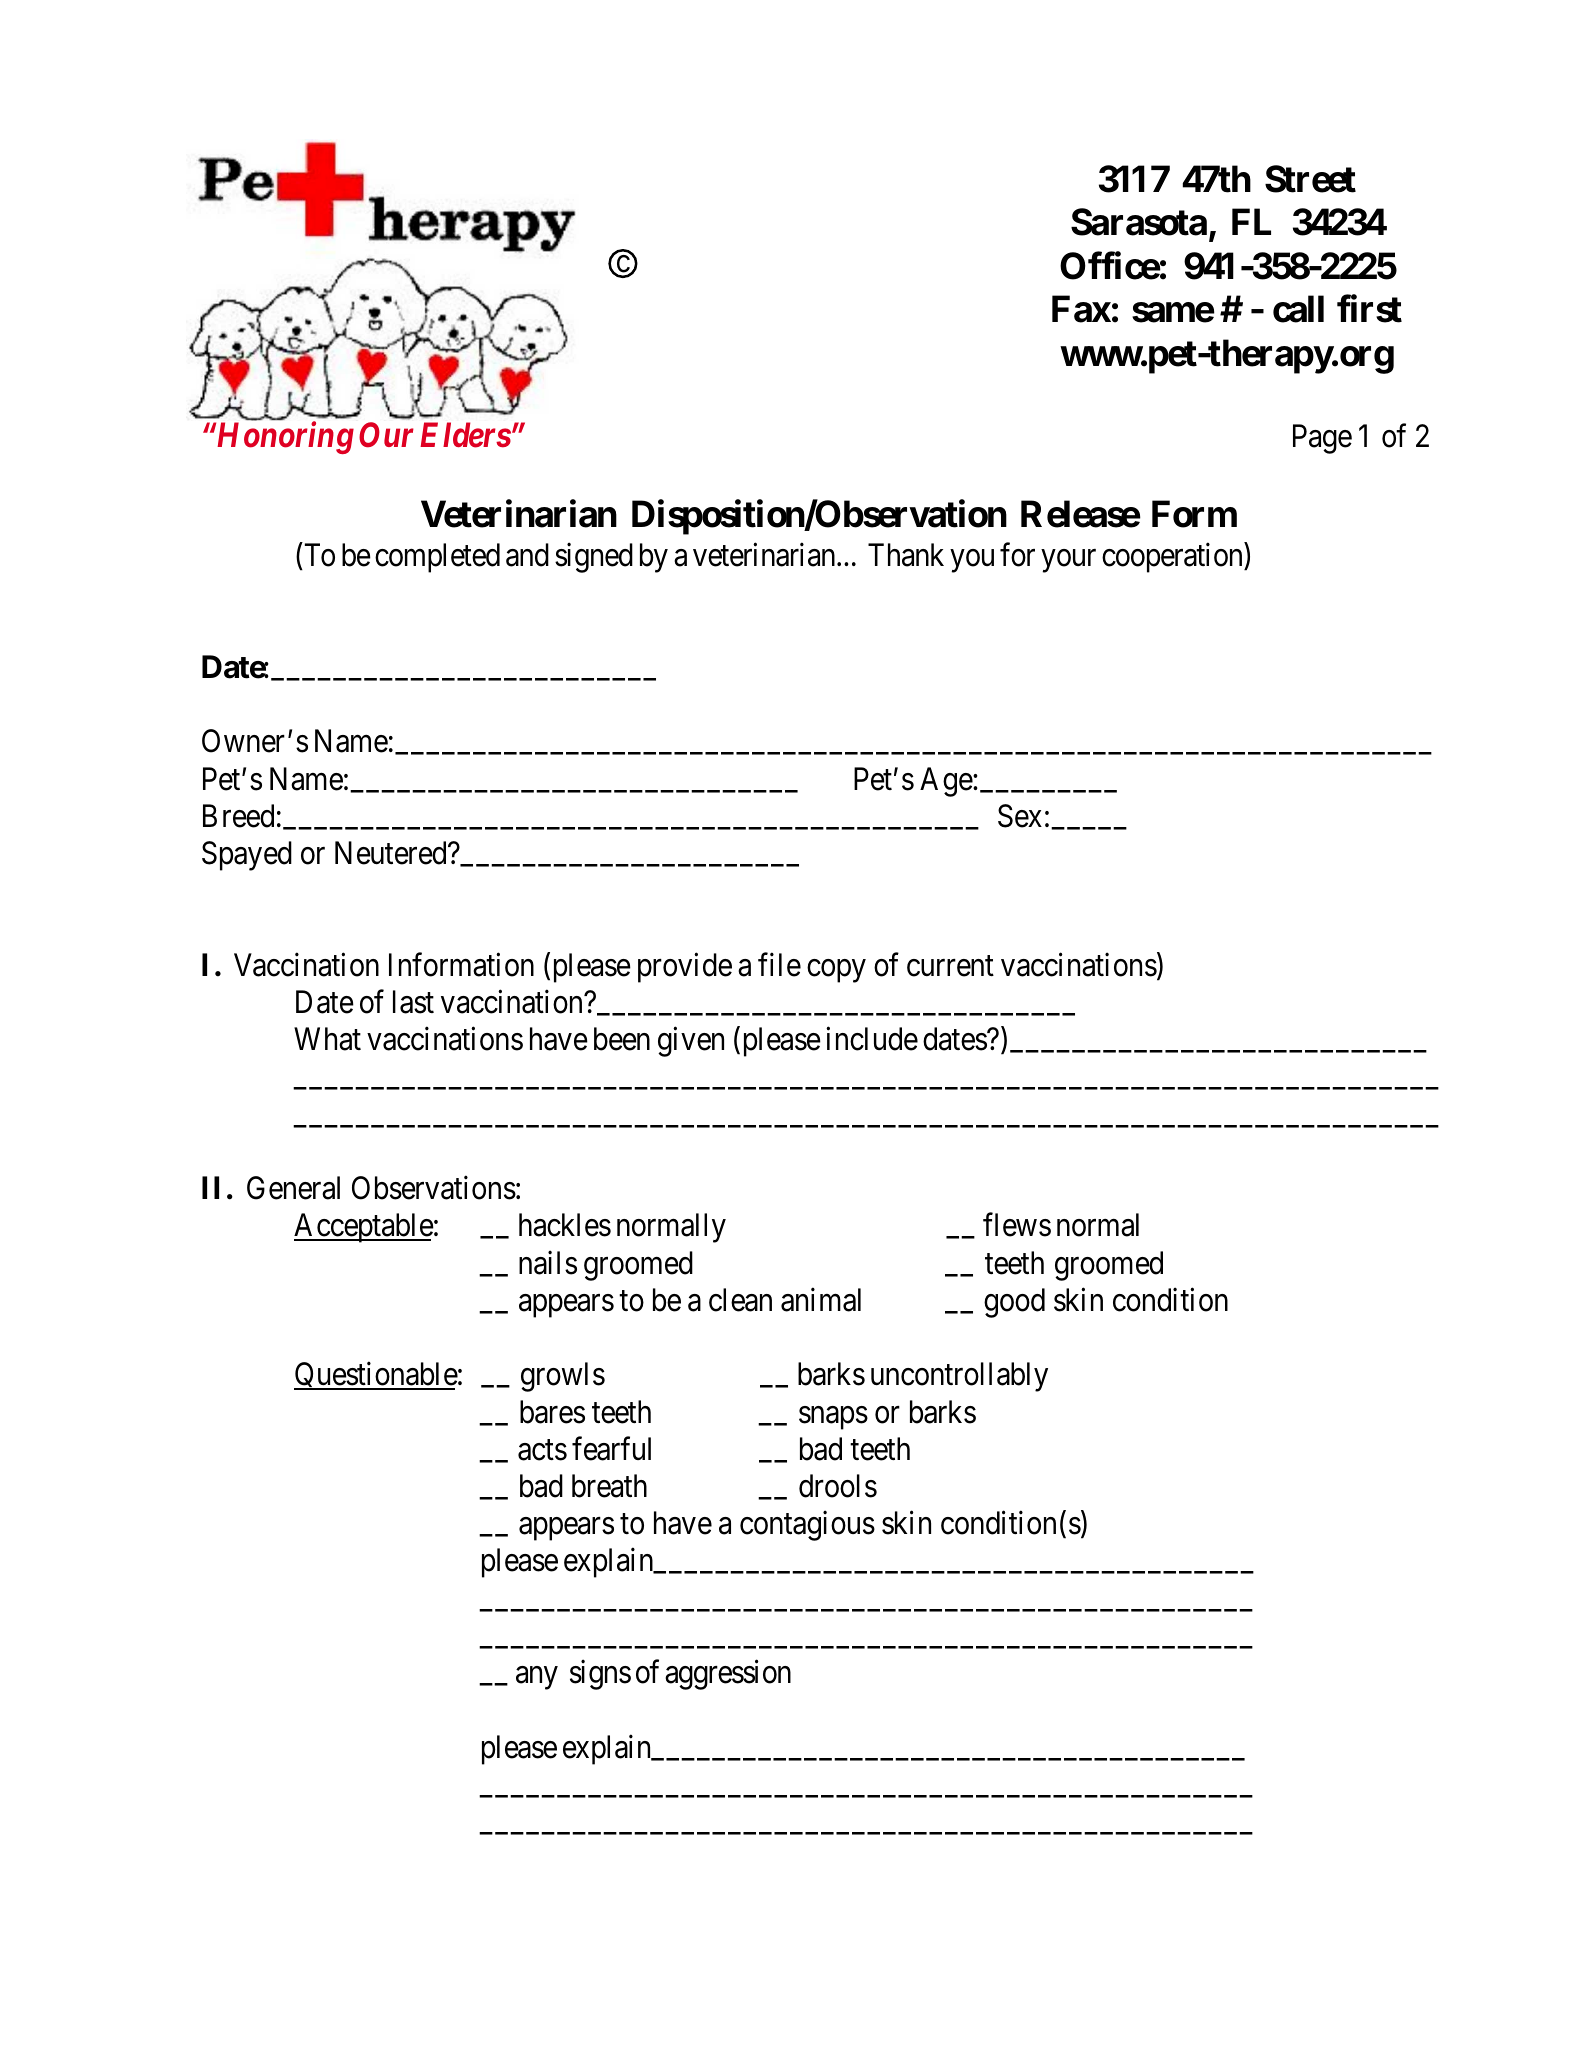  What do you see at coordinates (413, 1002) in the image?
I see `last` at bounding box center [413, 1002].
